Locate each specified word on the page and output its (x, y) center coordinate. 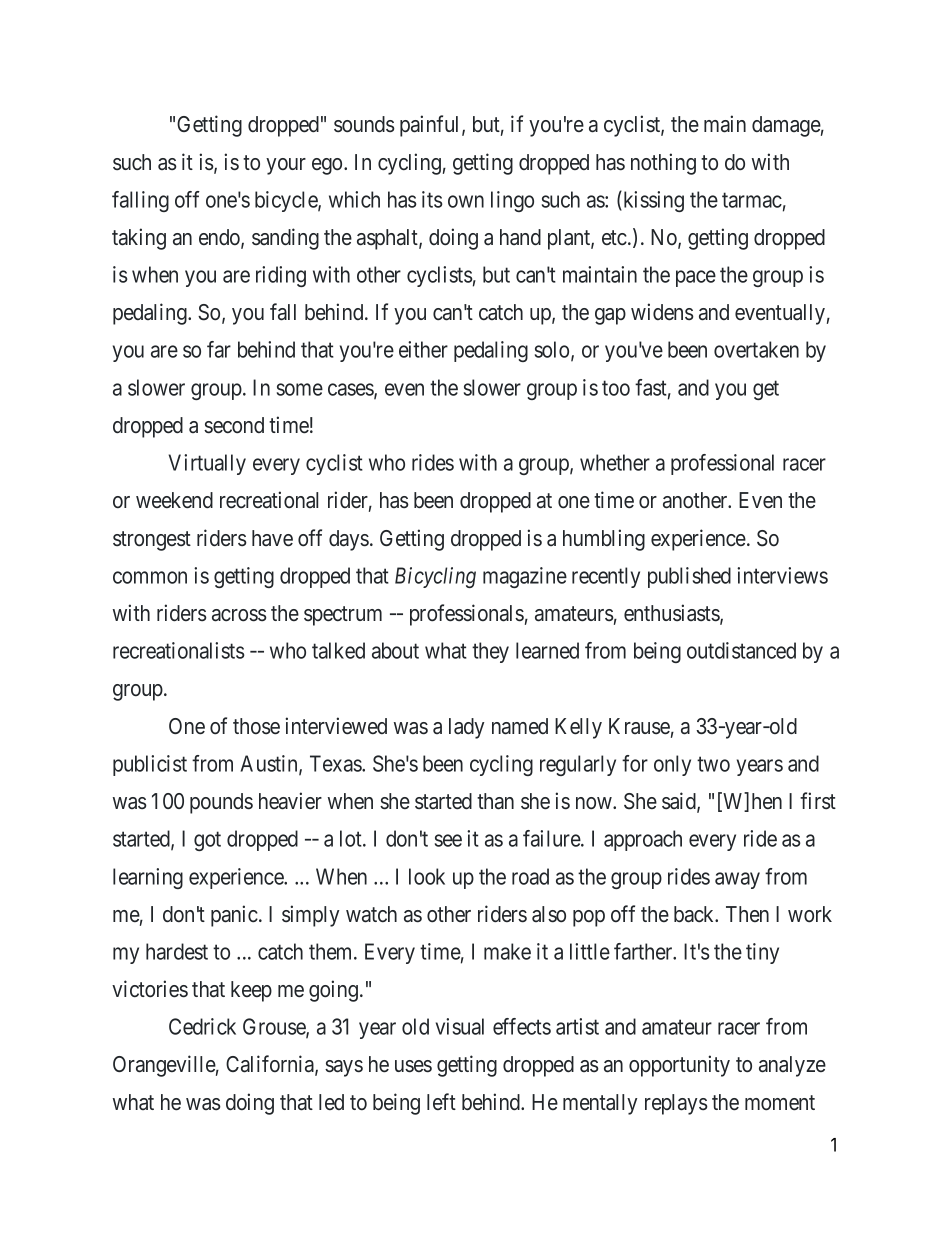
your (286, 166)
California (271, 1065)
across (239, 615)
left (441, 1101)
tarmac (752, 200)
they (490, 652)
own (466, 201)
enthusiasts (672, 614)
